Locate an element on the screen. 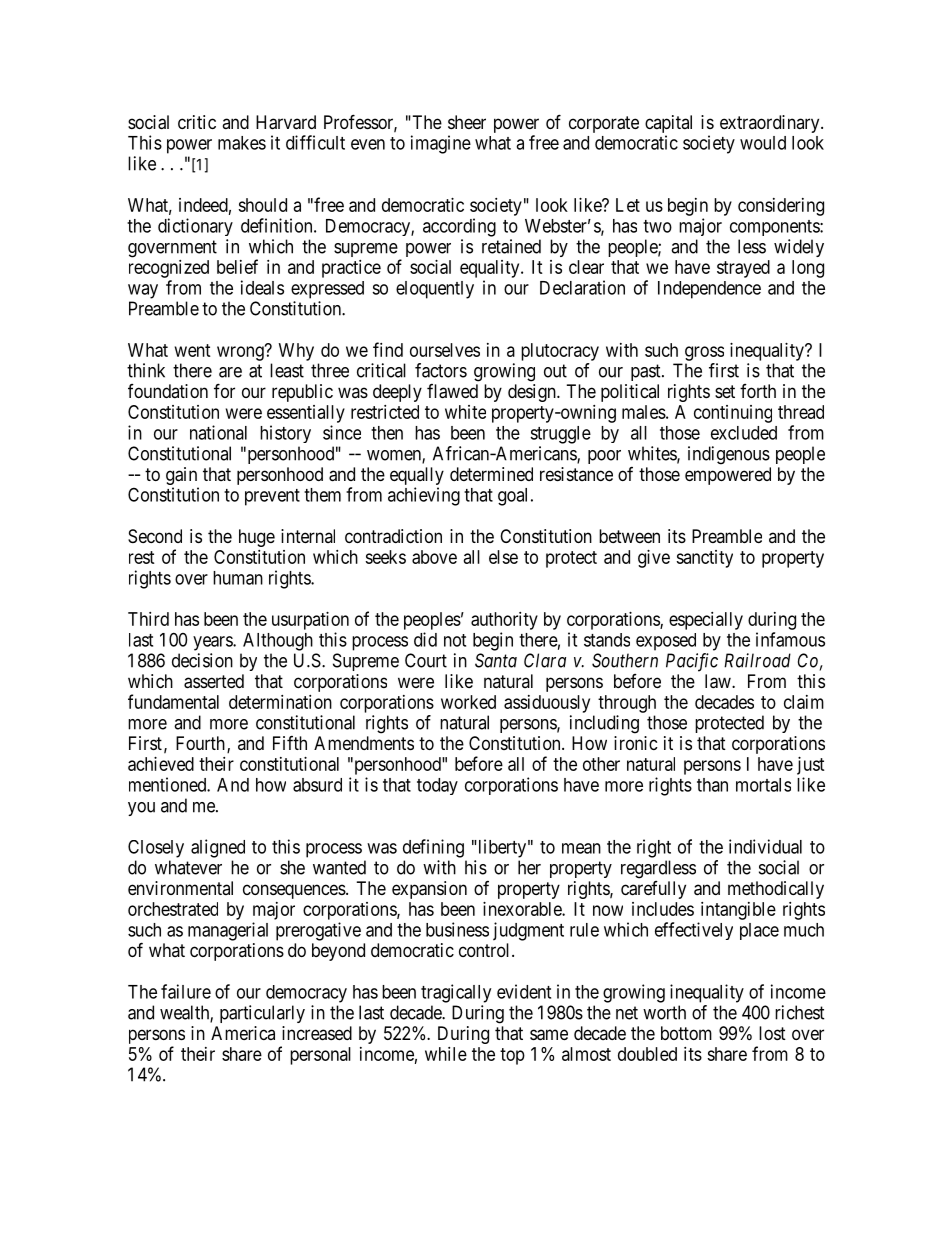 The width and height of the screenshot is (952, 1233). authority is located at coordinates (504, 621).
